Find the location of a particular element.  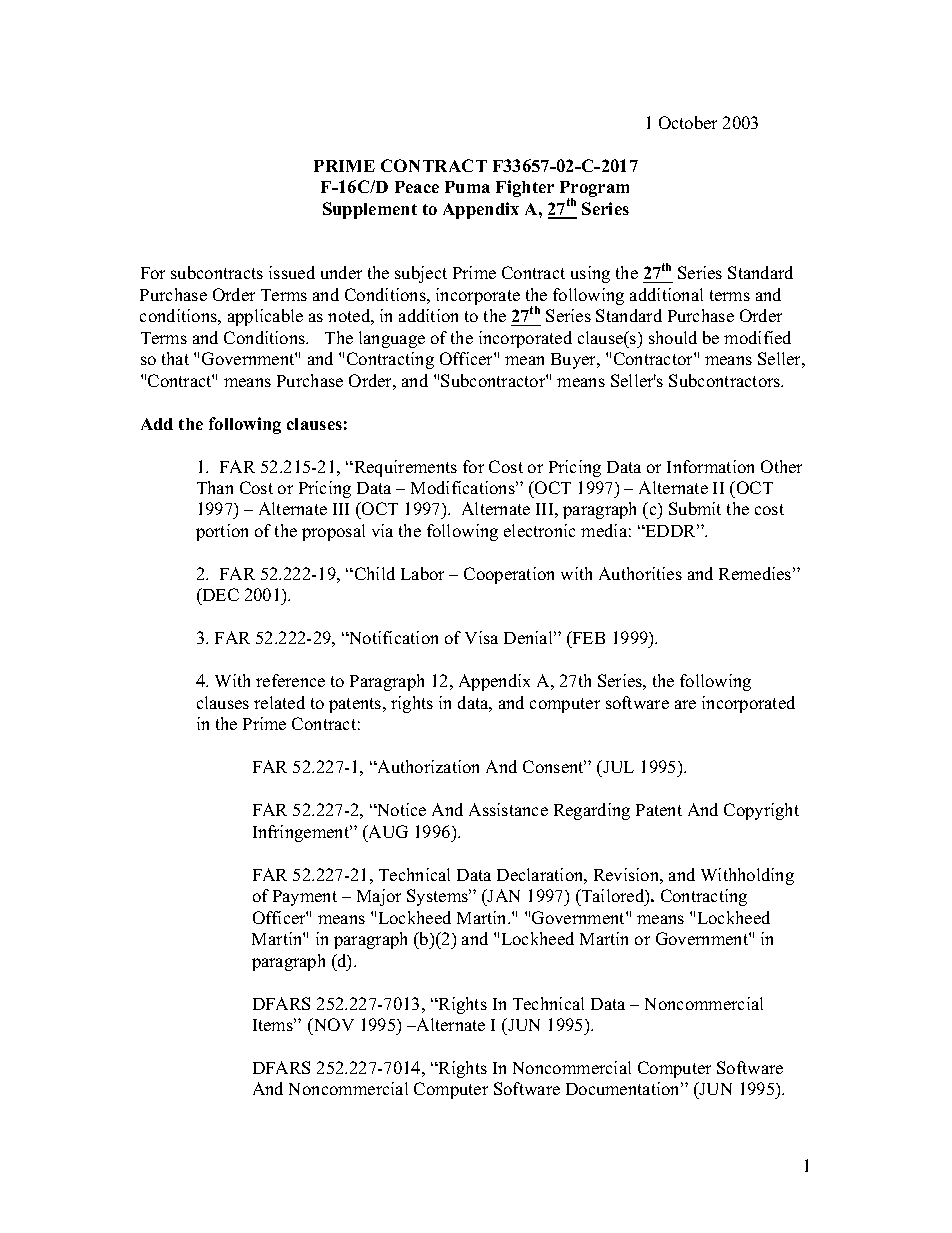

Puma is located at coordinates (467, 187).
